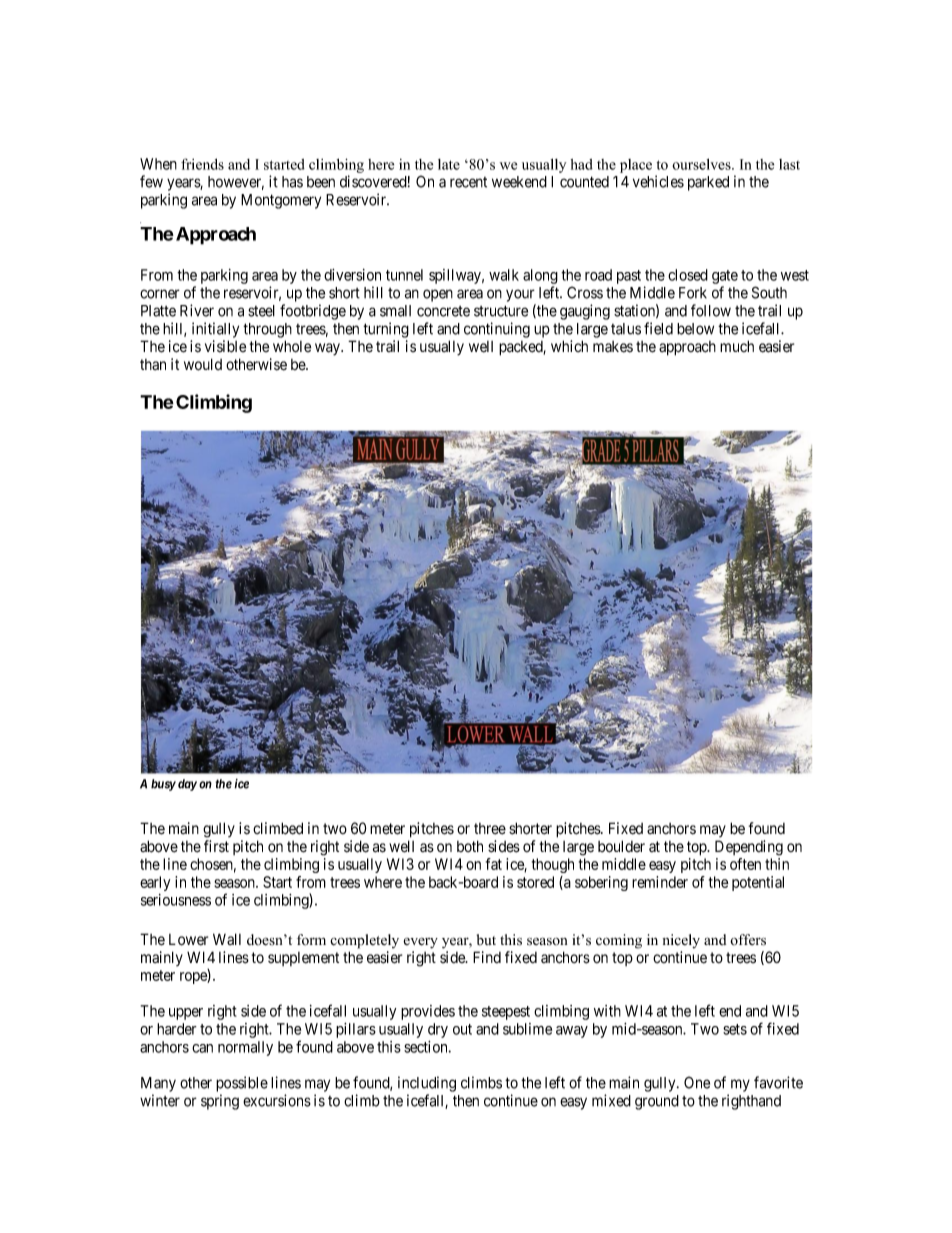 This page has width=952, height=1233. What do you see at coordinates (749, 848) in the page?
I see `Depending` at bounding box center [749, 848].
